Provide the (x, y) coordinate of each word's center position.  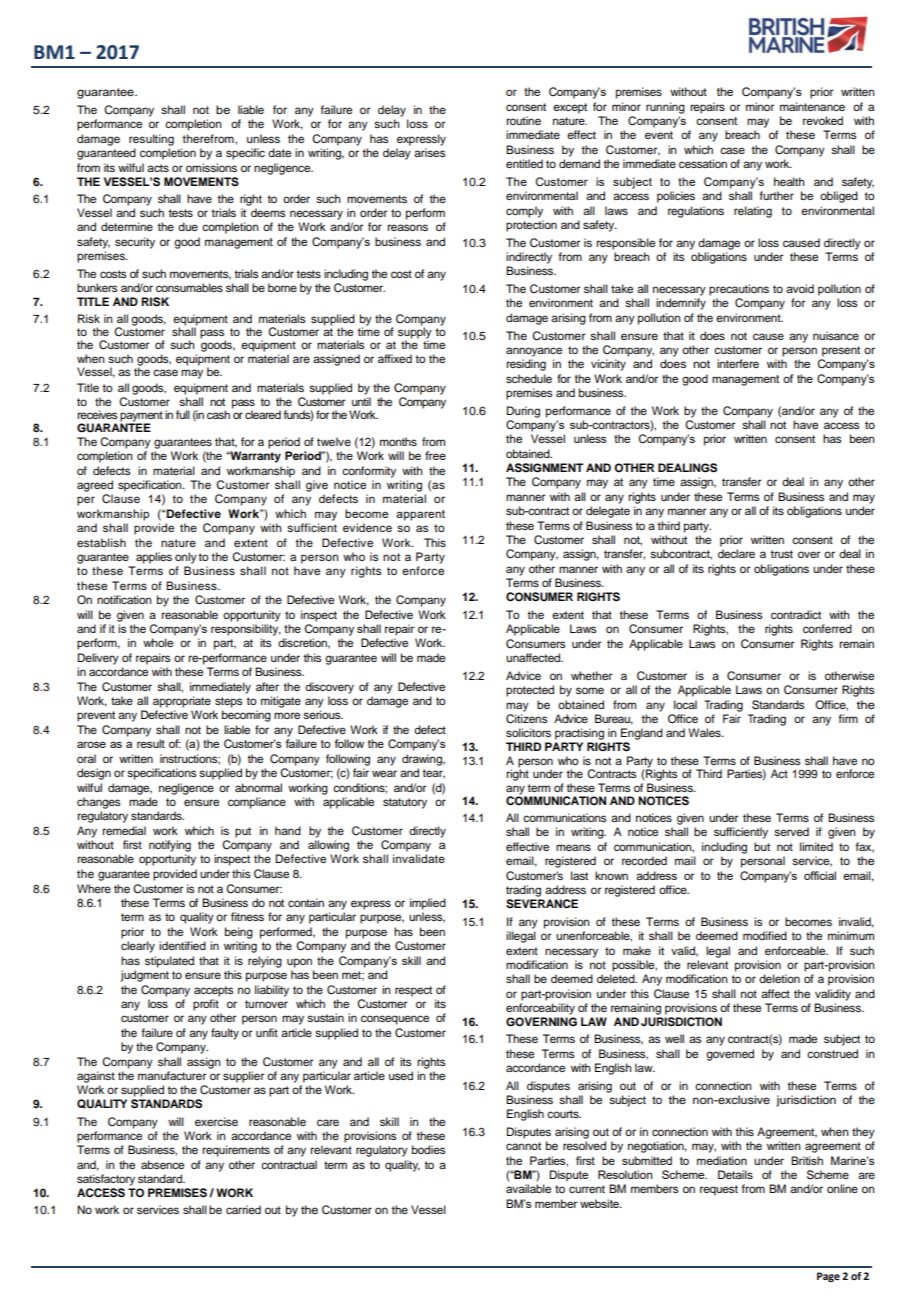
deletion (779, 978)
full (183, 414)
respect (413, 991)
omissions (211, 167)
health (789, 181)
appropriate (182, 702)
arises (429, 152)
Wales (705, 732)
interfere (738, 363)
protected (530, 691)
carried (243, 1209)
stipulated (169, 962)
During (523, 412)
